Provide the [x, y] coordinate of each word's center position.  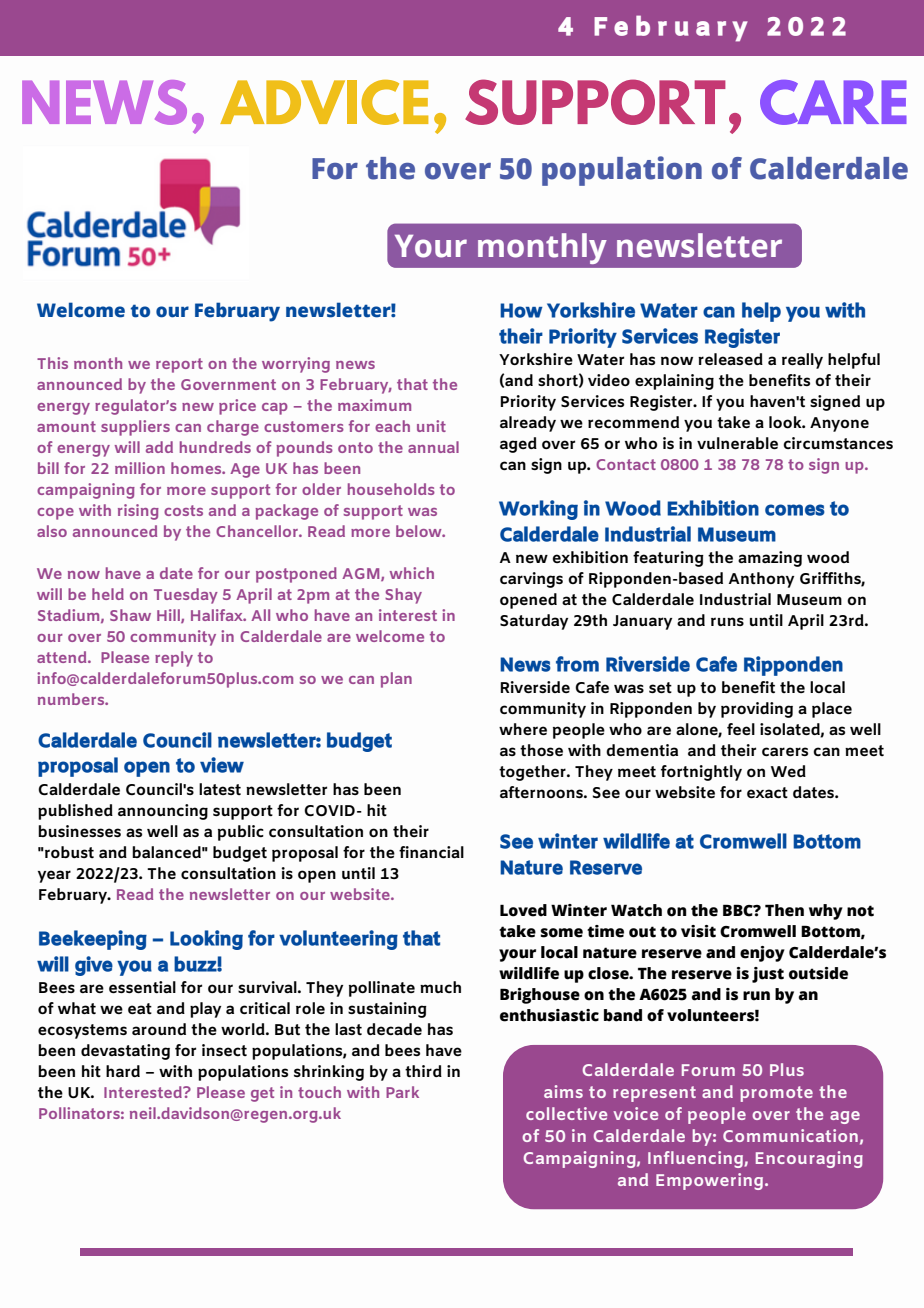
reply [174, 659]
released [730, 359]
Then [784, 910]
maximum [374, 405]
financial [431, 852]
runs [727, 621]
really [802, 361]
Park [402, 1092]
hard [123, 1071]
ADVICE [324, 102]
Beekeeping [93, 940]
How [521, 310]
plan [396, 680]
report [179, 365]
